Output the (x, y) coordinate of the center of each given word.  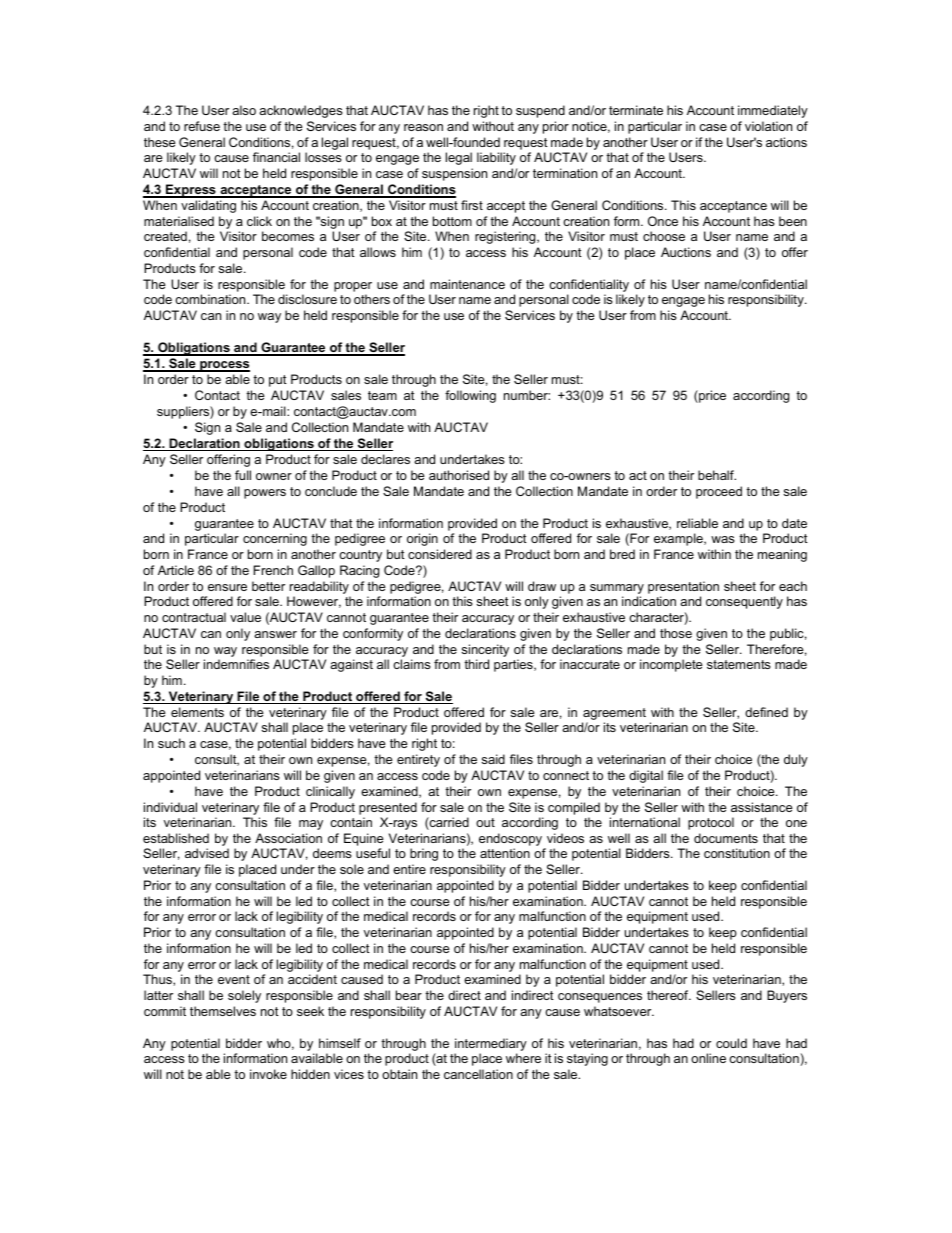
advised (207, 853)
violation (768, 126)
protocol (711, 823)
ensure (227, 587)
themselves (223, 1011)
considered (440, 554)
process (224, 366)
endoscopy (512, 841)
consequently (744, 602)
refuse (202, 126)
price (711, 396)
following (470, 396)
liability (496, 158)
